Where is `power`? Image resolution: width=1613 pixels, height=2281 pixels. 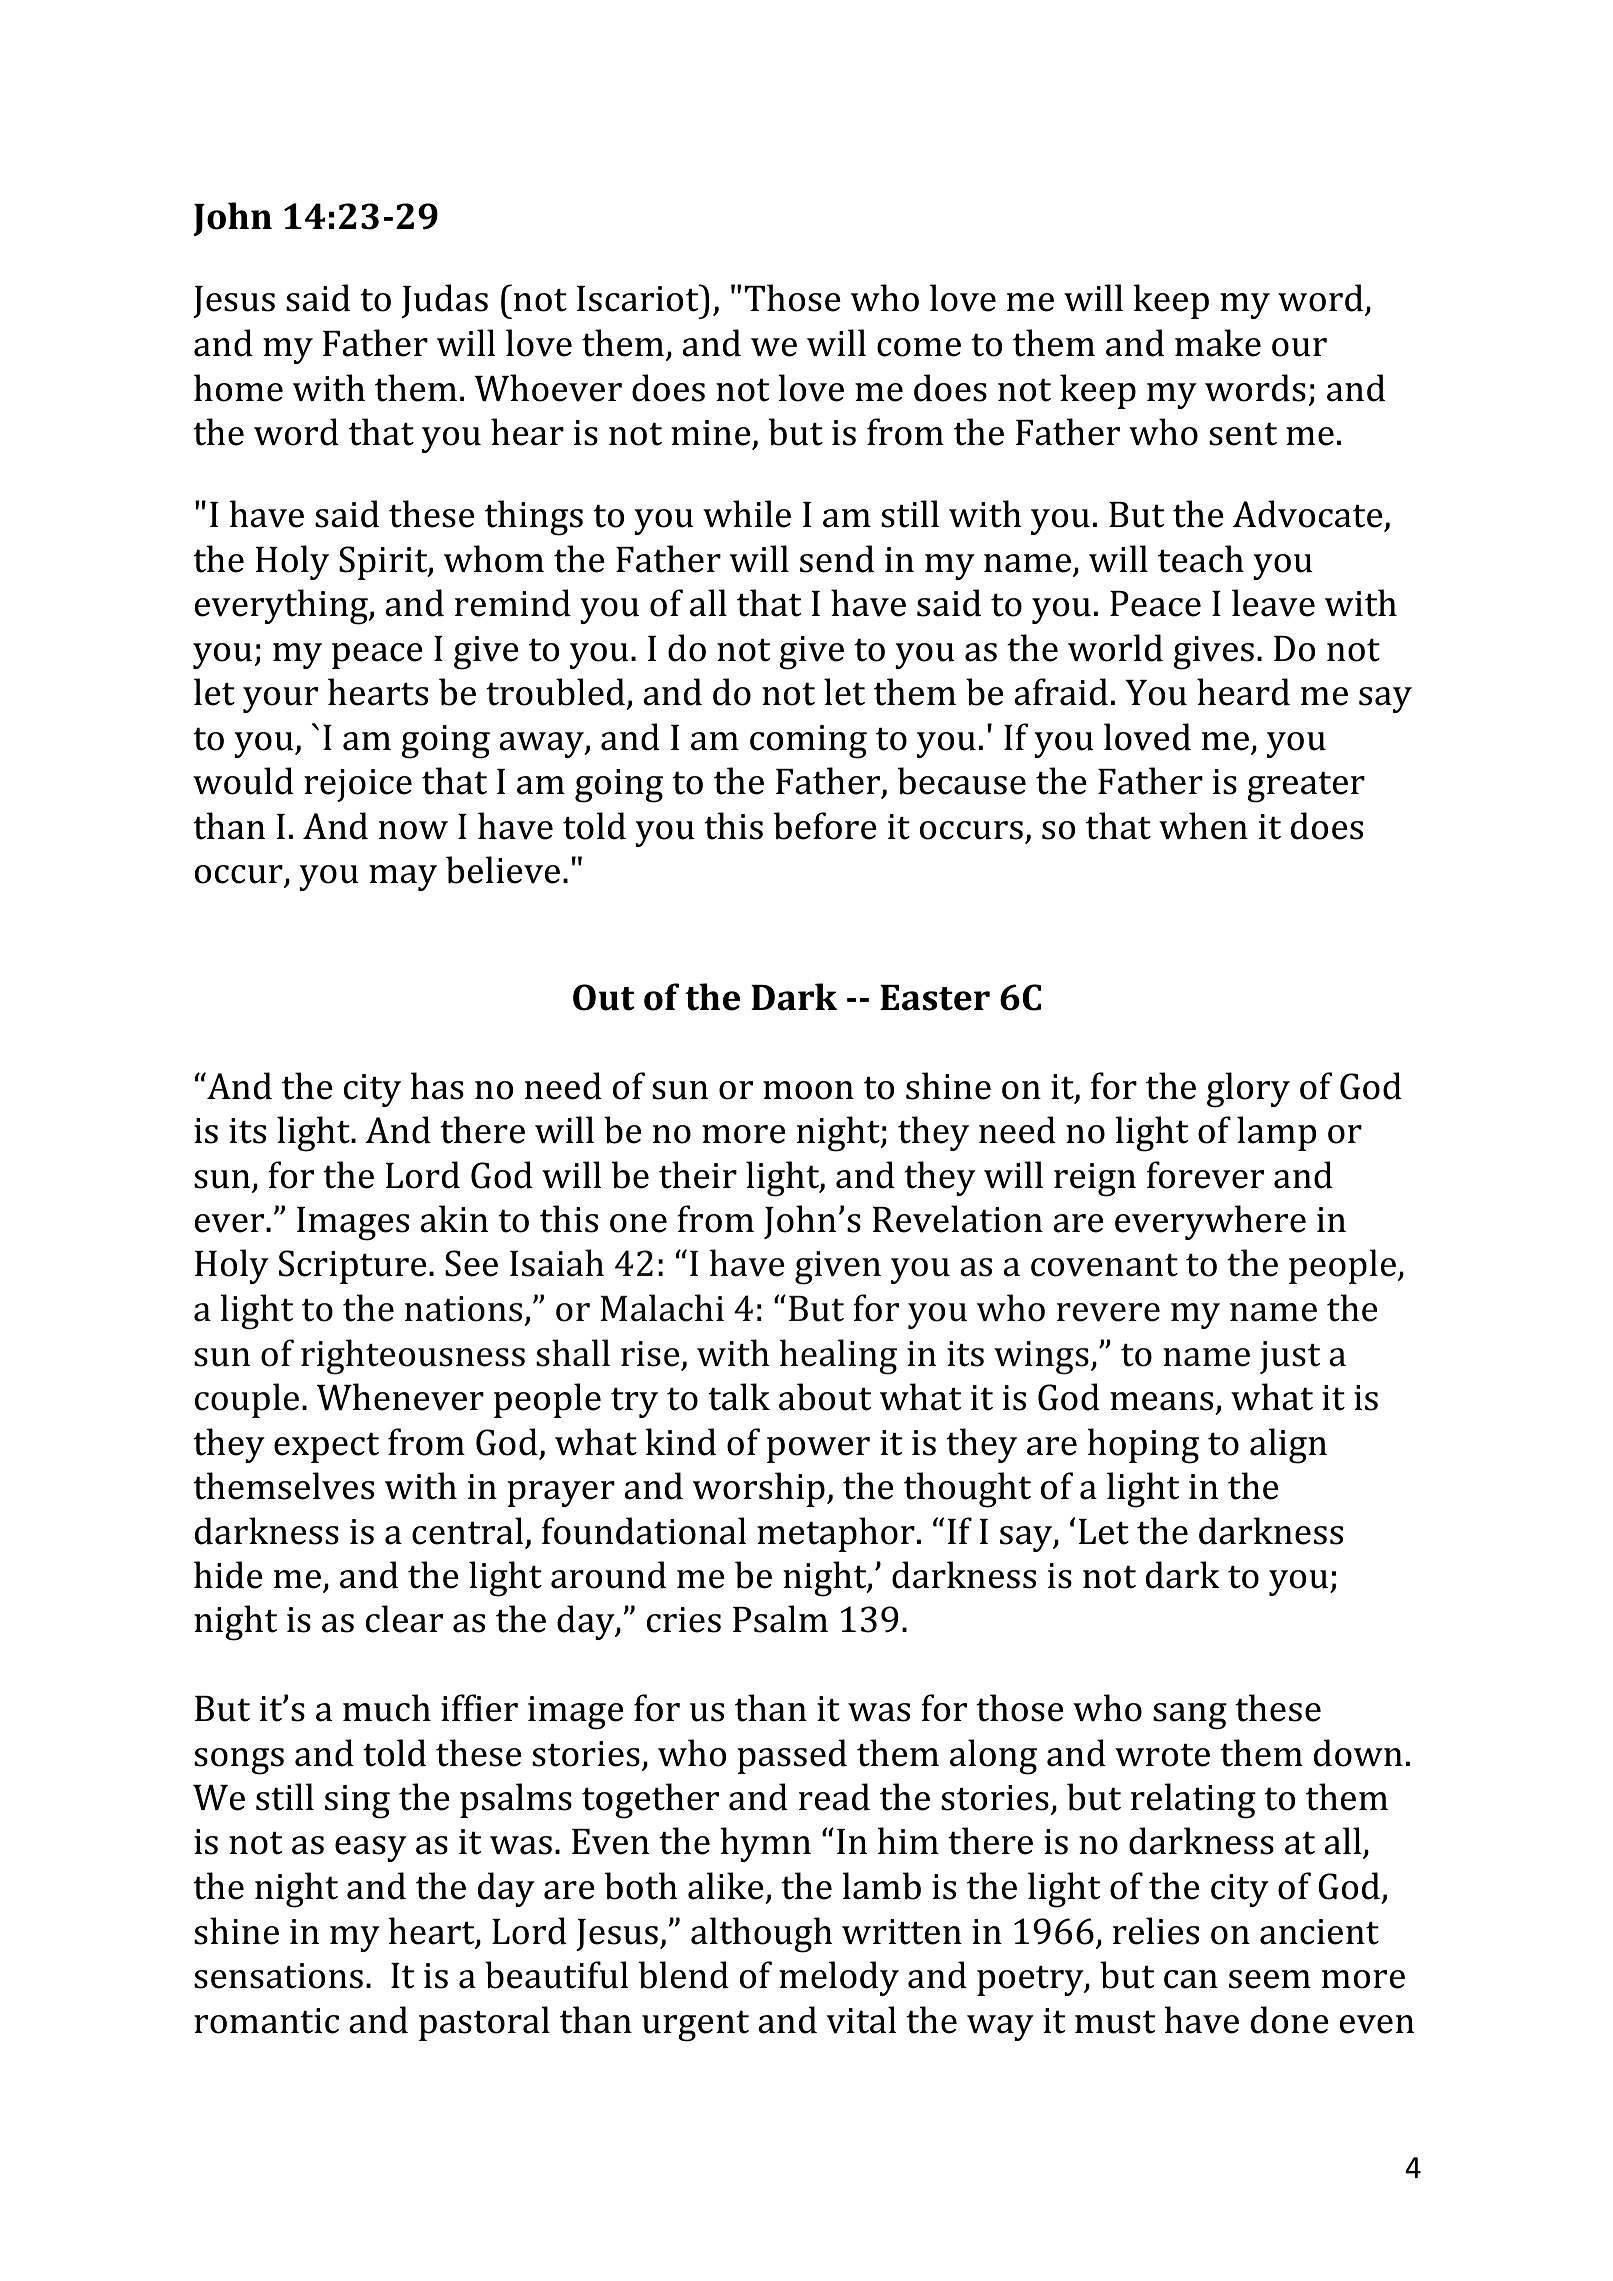
power is located at coordinates (818, 1450).
